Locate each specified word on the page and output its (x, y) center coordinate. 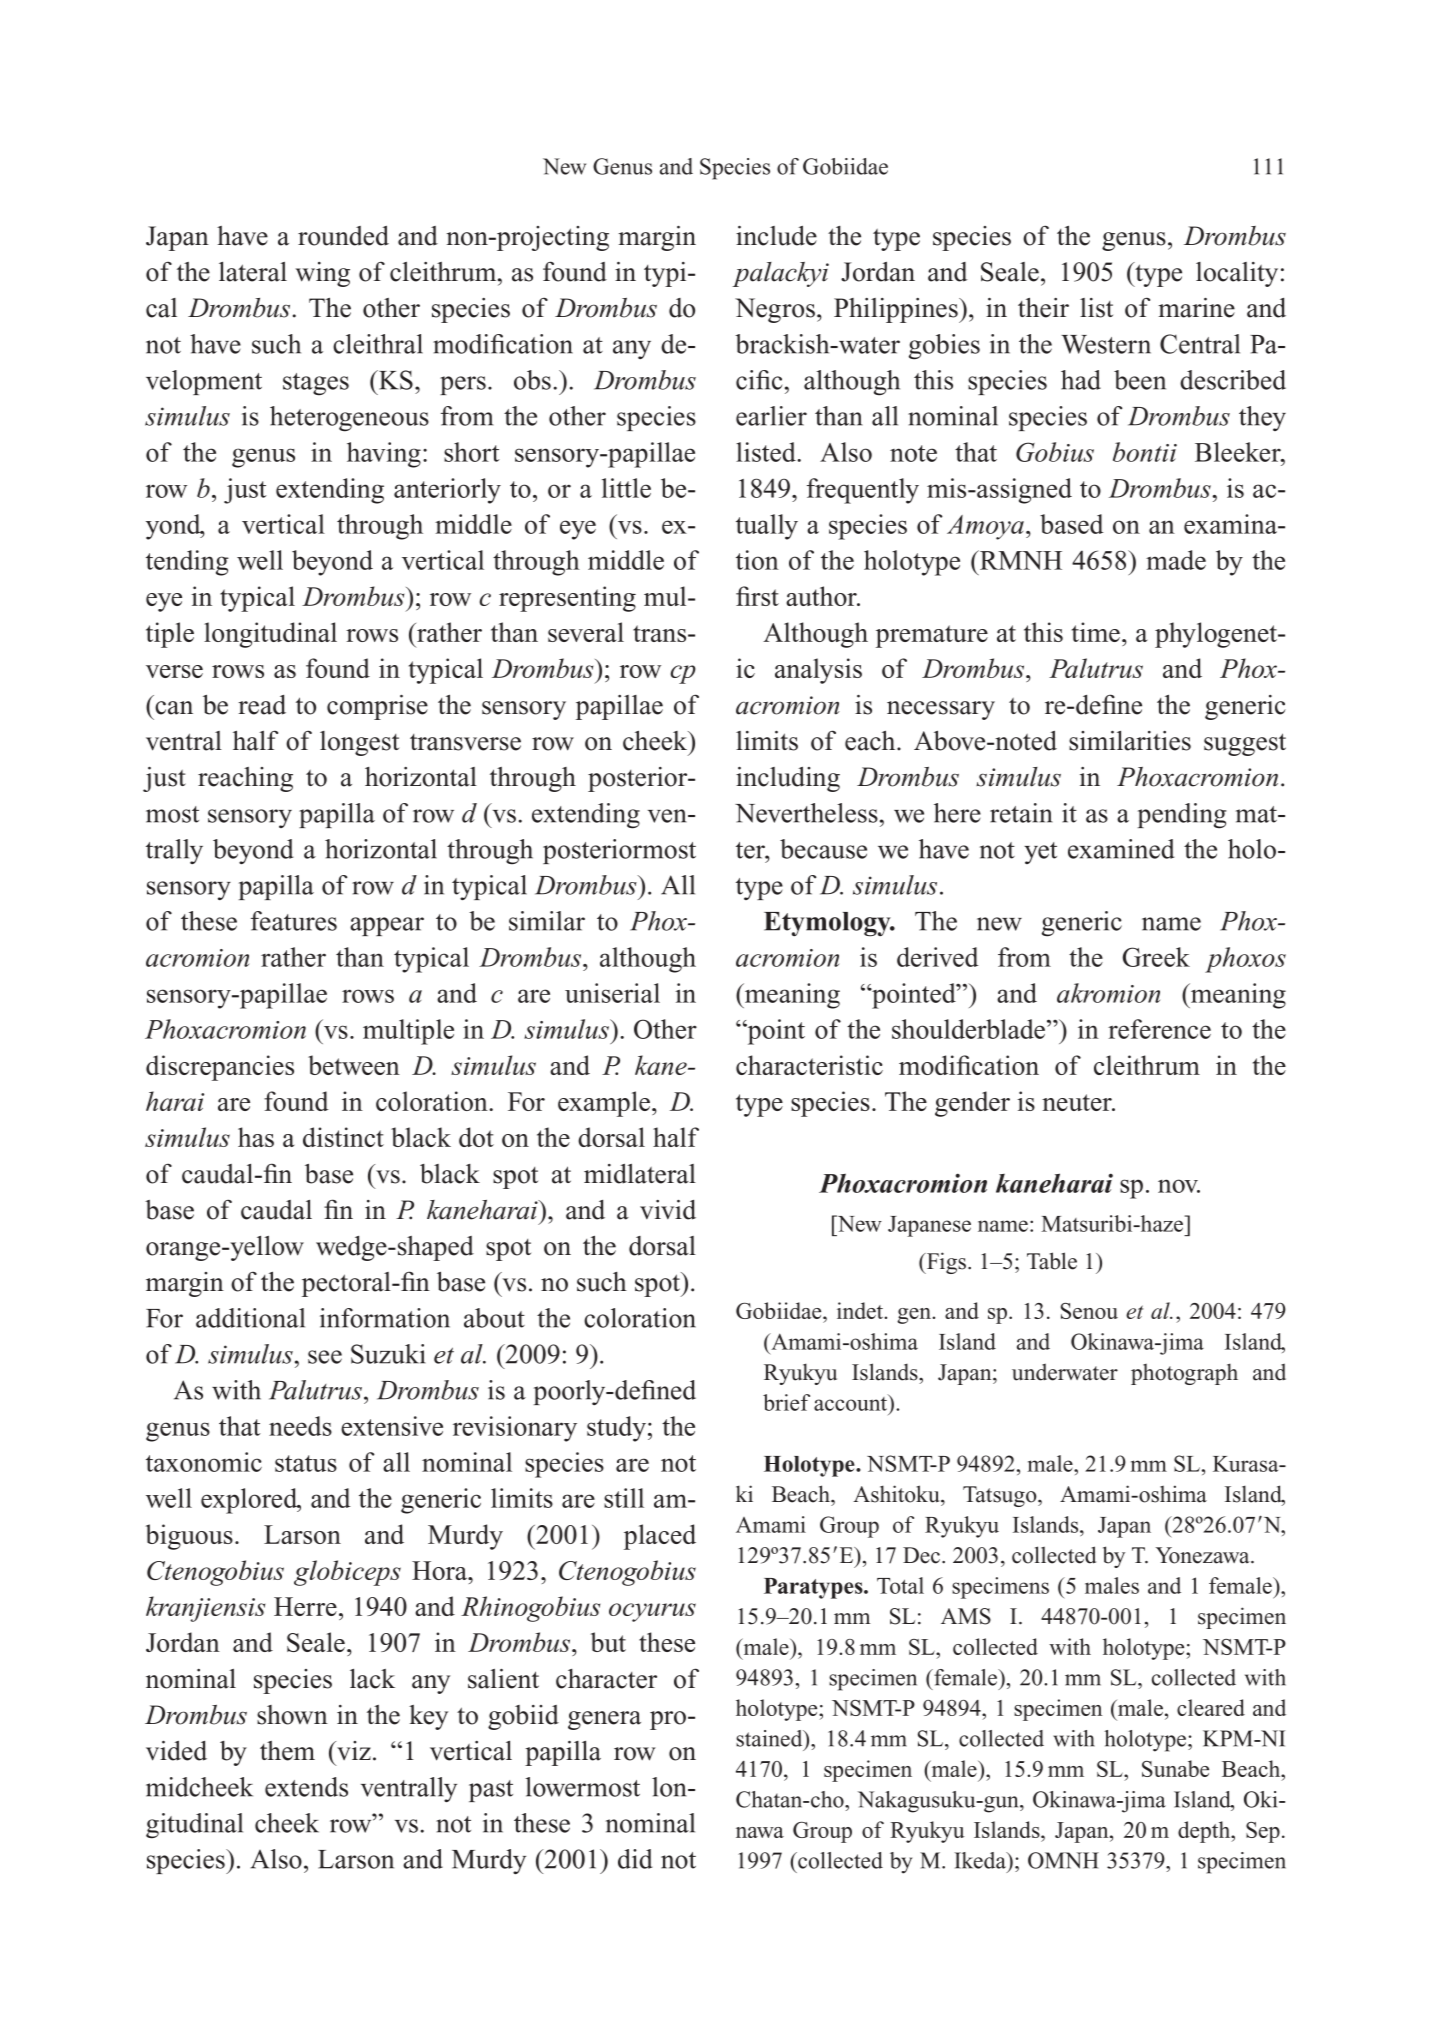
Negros (775, 310)
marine (1196, 308)
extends (306, 1787)
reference (1159, 1029)
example (604, 1104)
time (1096, 632)
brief (786, 1402)
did (635, 1859)
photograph (1184, 1374)
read (262, 705)
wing (323, 274)
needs (300, 1426)
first (757, 596)
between (354, 1065)
